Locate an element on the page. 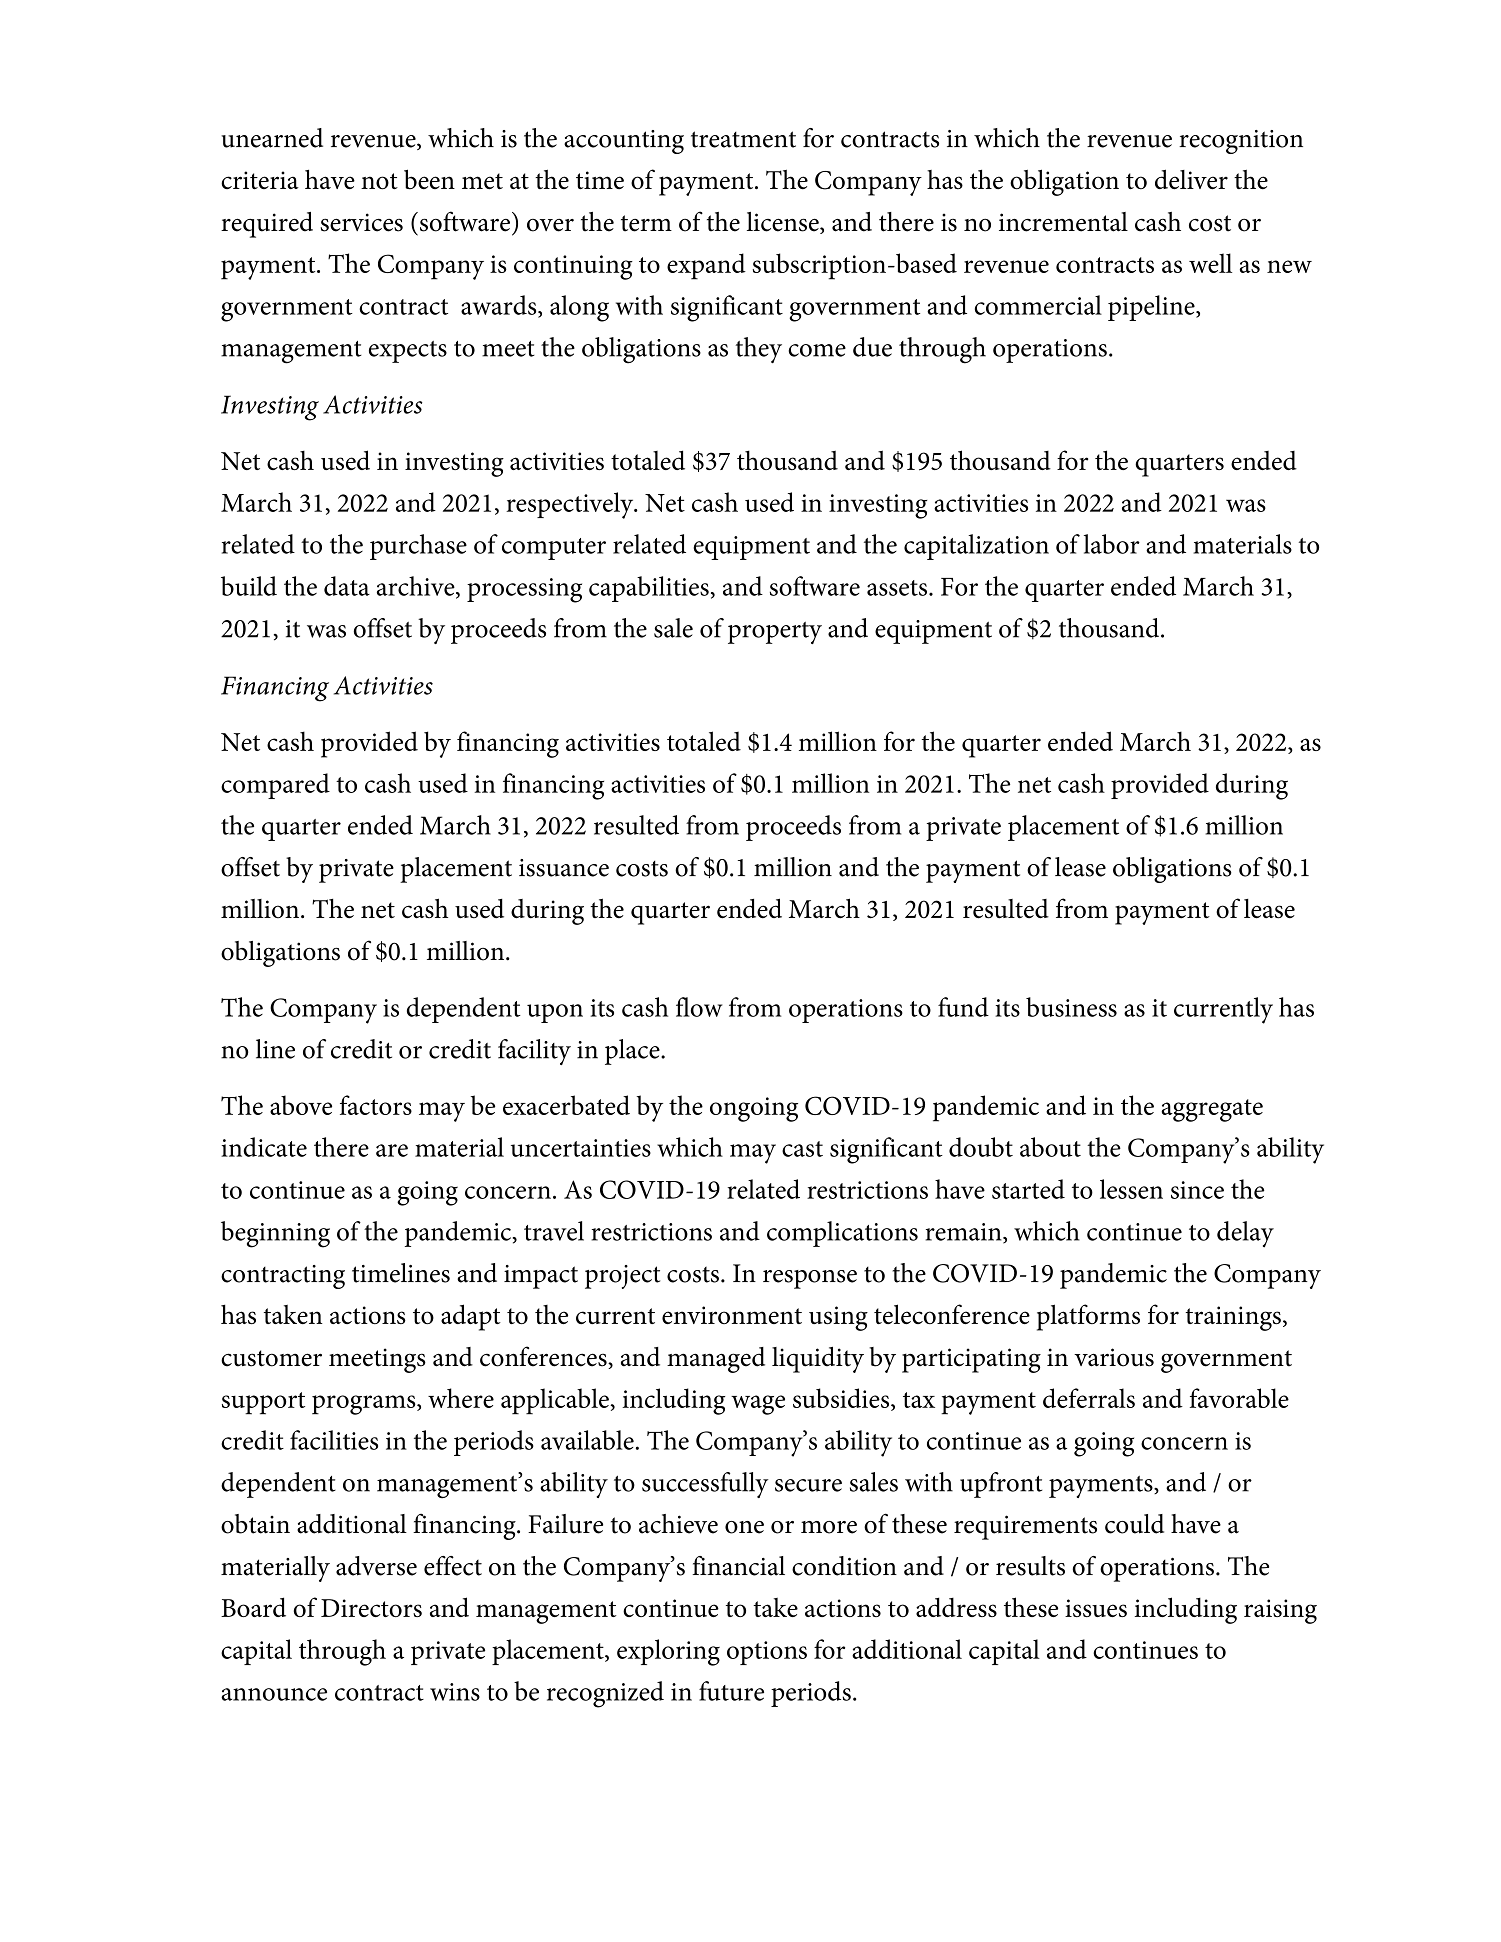  purchase is located at coordinates (418, 547).
